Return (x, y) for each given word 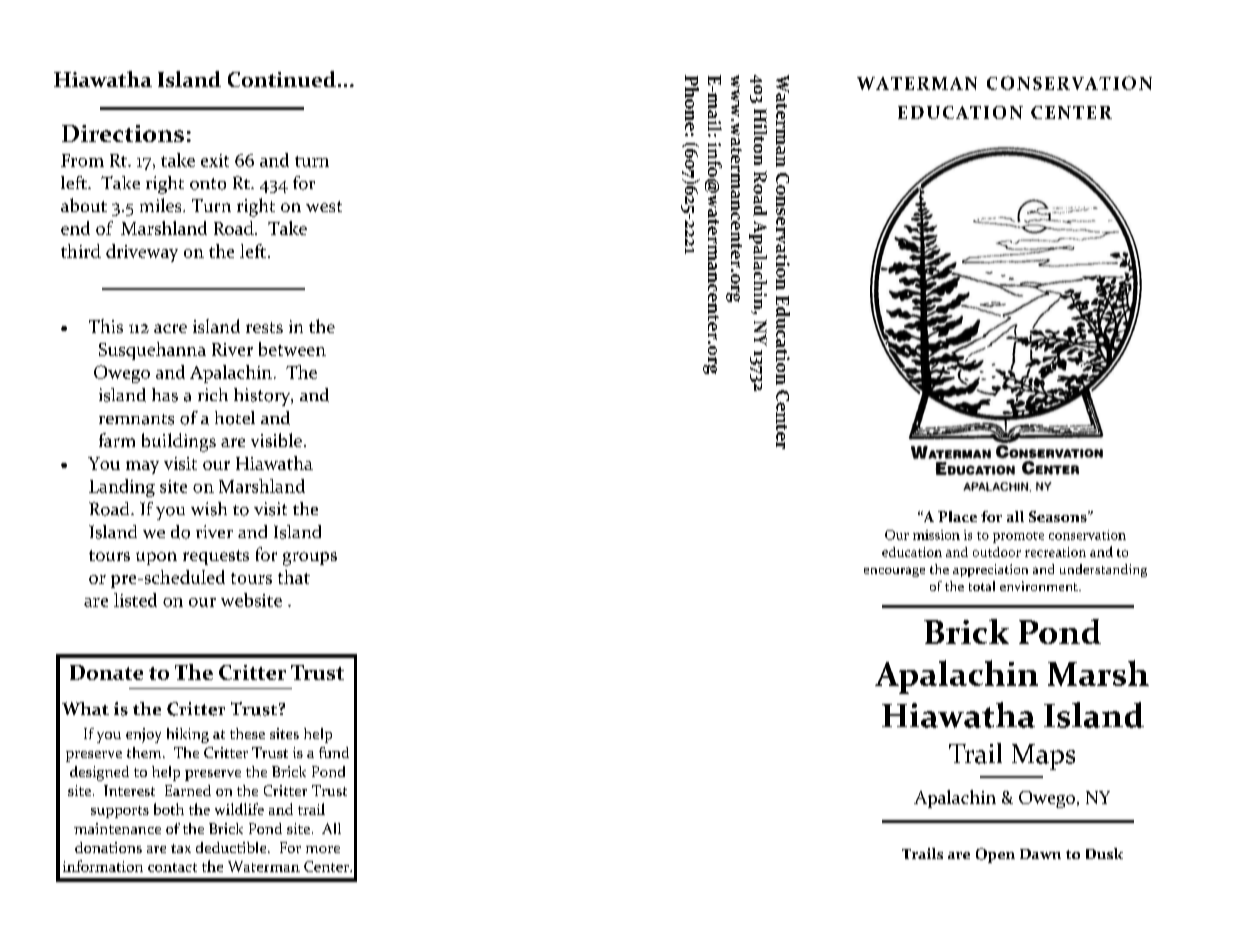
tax (181, 848)
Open (995, 855)
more (323, 849)
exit (215, 160)
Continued (282, 79)
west (324, 206)
